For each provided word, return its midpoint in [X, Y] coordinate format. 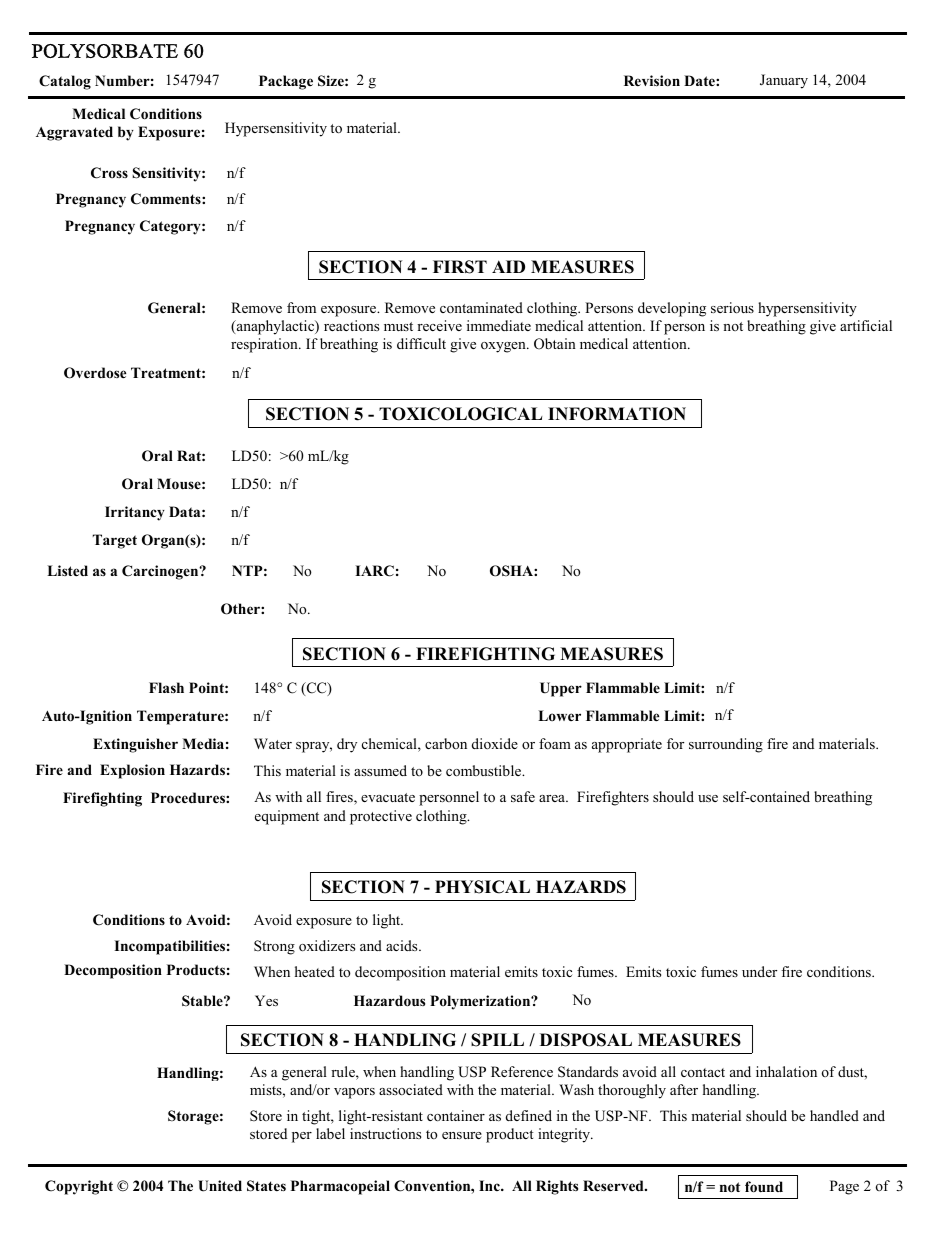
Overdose [95, 373]
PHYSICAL [482, 887]
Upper [561, 689]
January [784, 81]
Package [286, 82]
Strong [274, 947]
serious [732, 308]
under [759, 971]
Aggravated [74, 133]
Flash [166, 687]
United [220, 1186]
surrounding [726, 745]
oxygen [504, 347]
